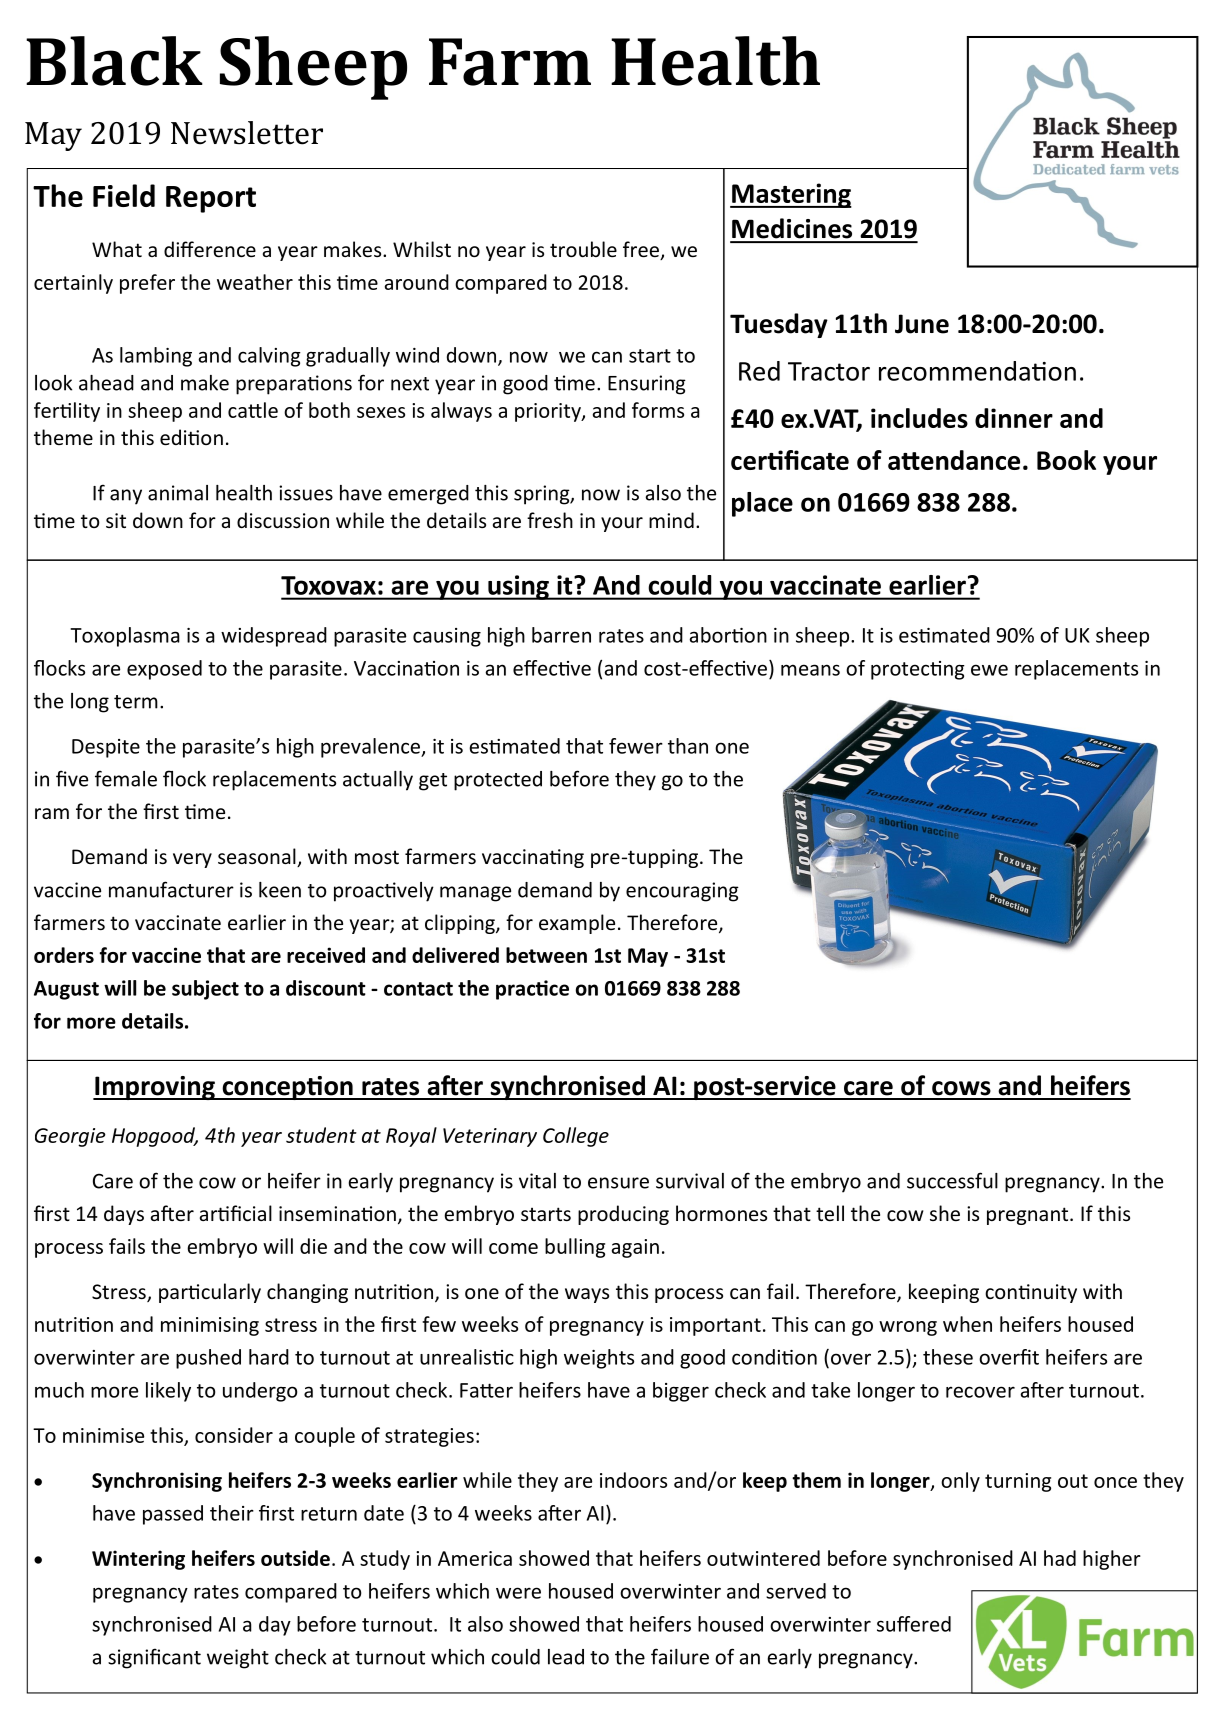 The image size is (1223, 1730). What do you see at coordinates (154, 1658) in the page?
I see `significant` at bounding box center [154, 1658].
